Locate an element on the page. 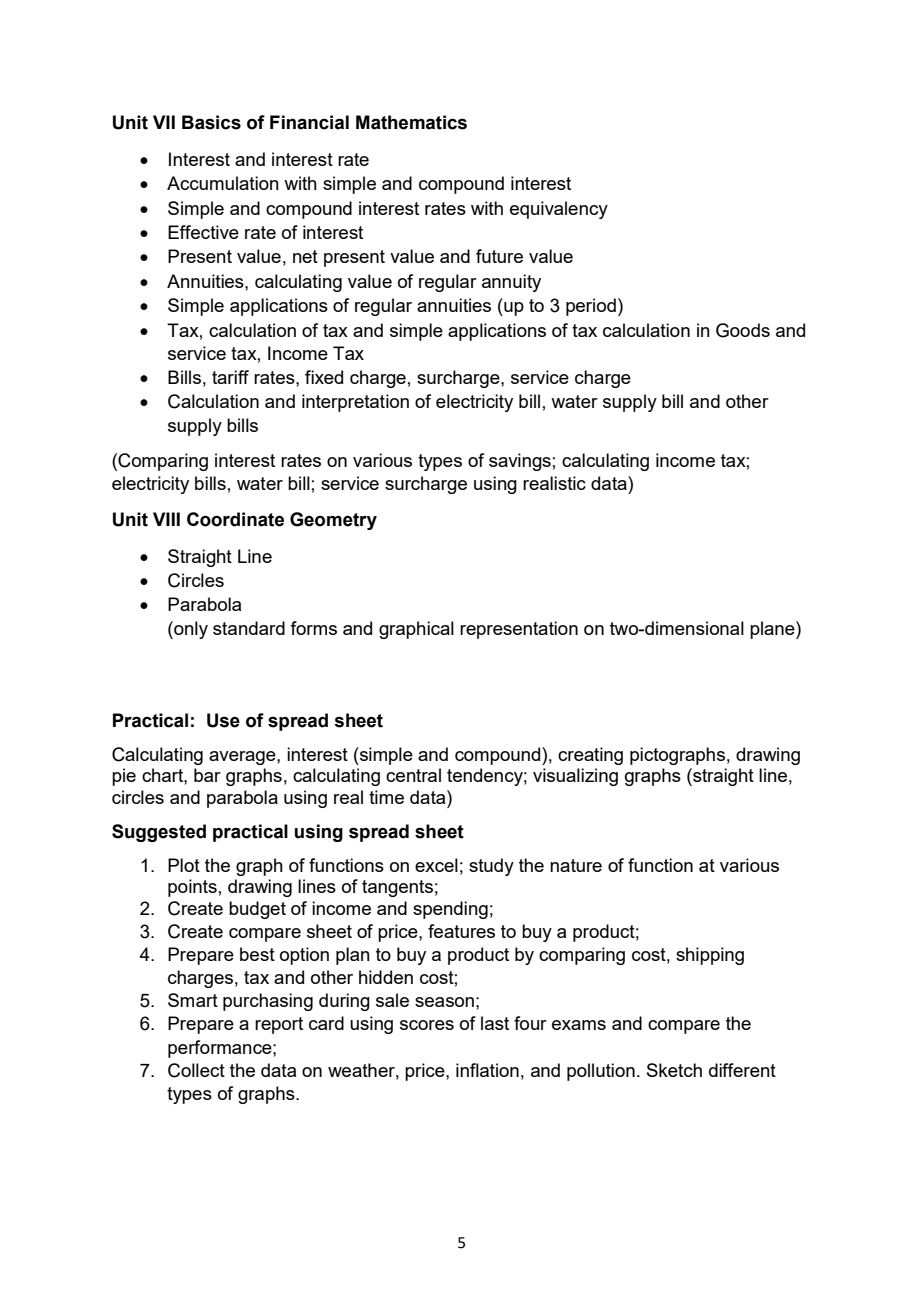  Suggested is located at coordinates (159, 833).
